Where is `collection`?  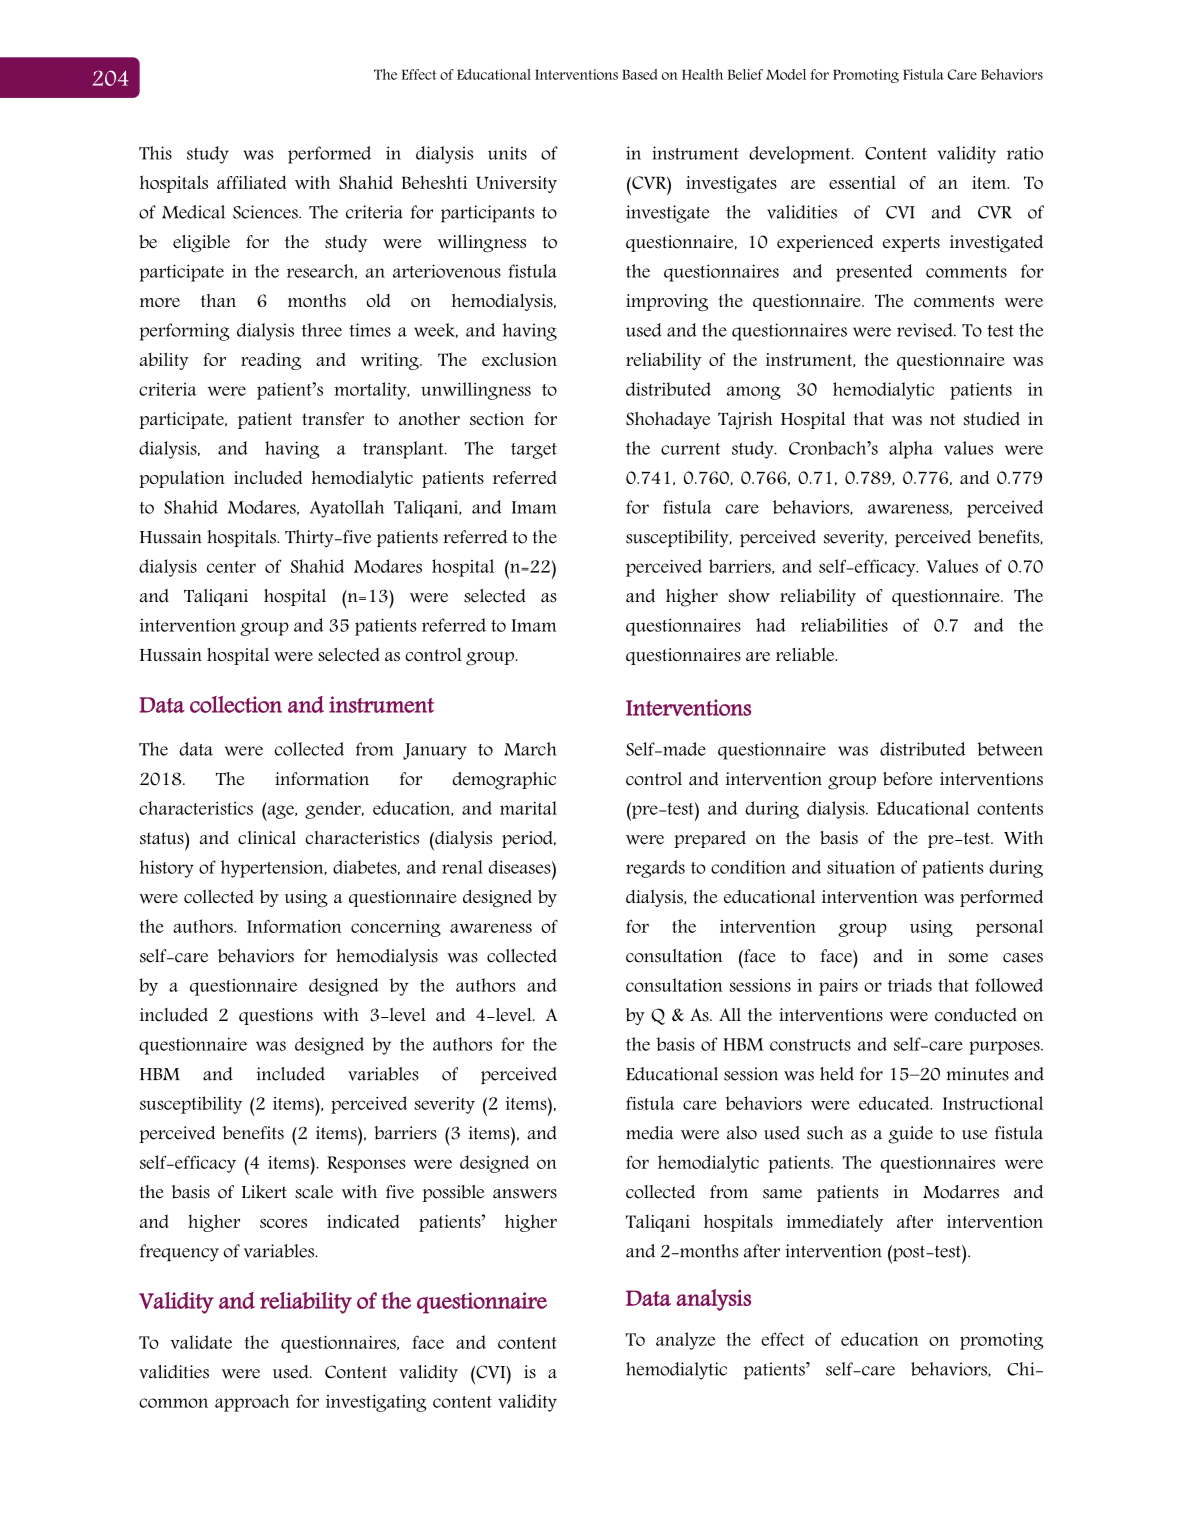 collection is located at coordinates (236, 704).
